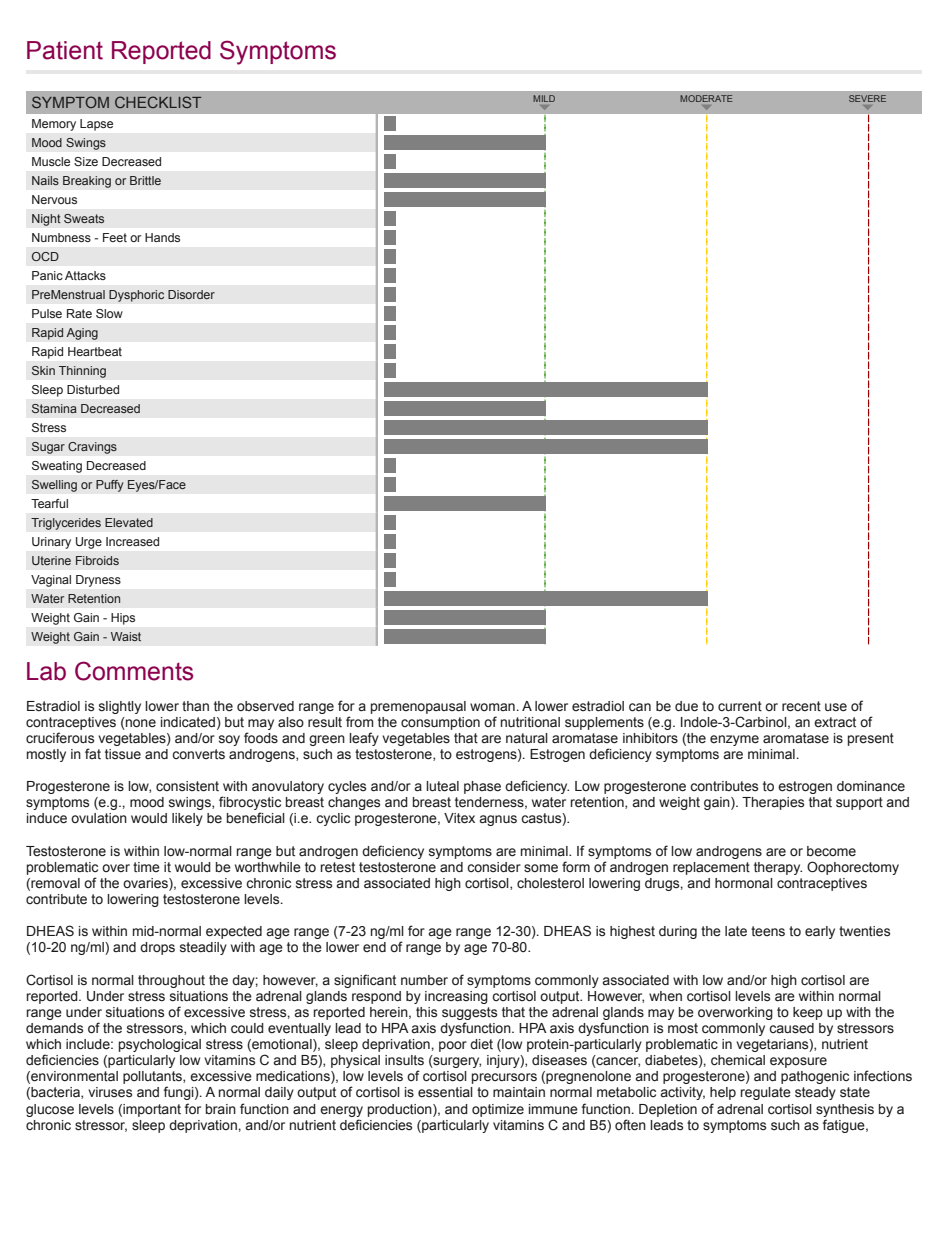 This screenshot has height=1233, width=952. I want to click on viruses, so click(110, 1092).
